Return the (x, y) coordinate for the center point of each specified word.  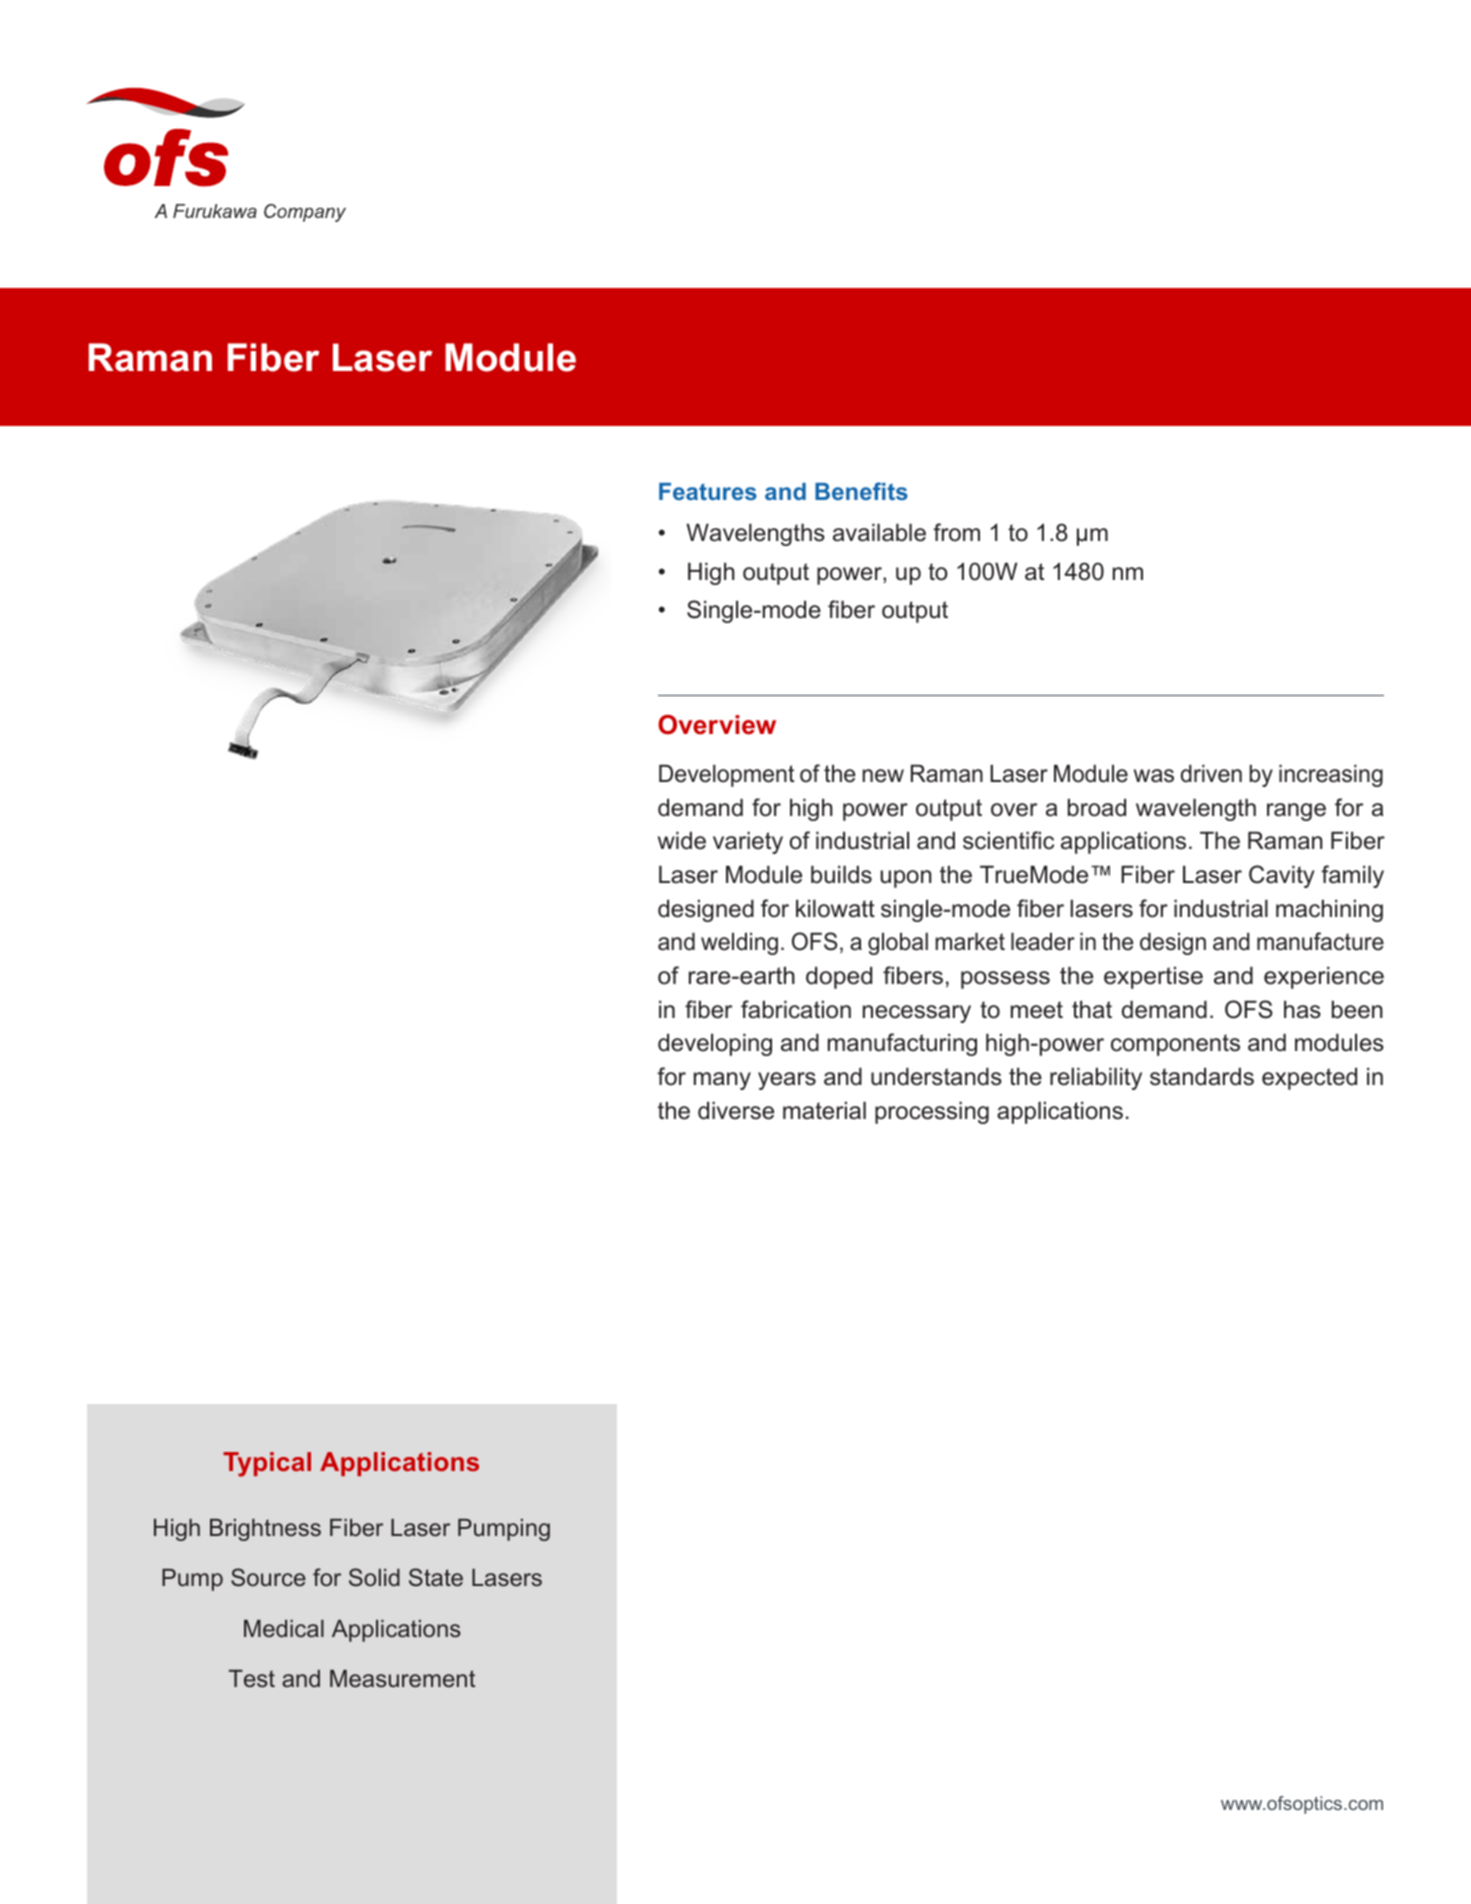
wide (682, 840)
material (824, 1110)
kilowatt (835, 908)
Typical (267, 1464)
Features (708, 491)
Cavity (1282, 876)
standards (1202, 1076)
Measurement (402, 1679)
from (956, 532)
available (879, 532)
